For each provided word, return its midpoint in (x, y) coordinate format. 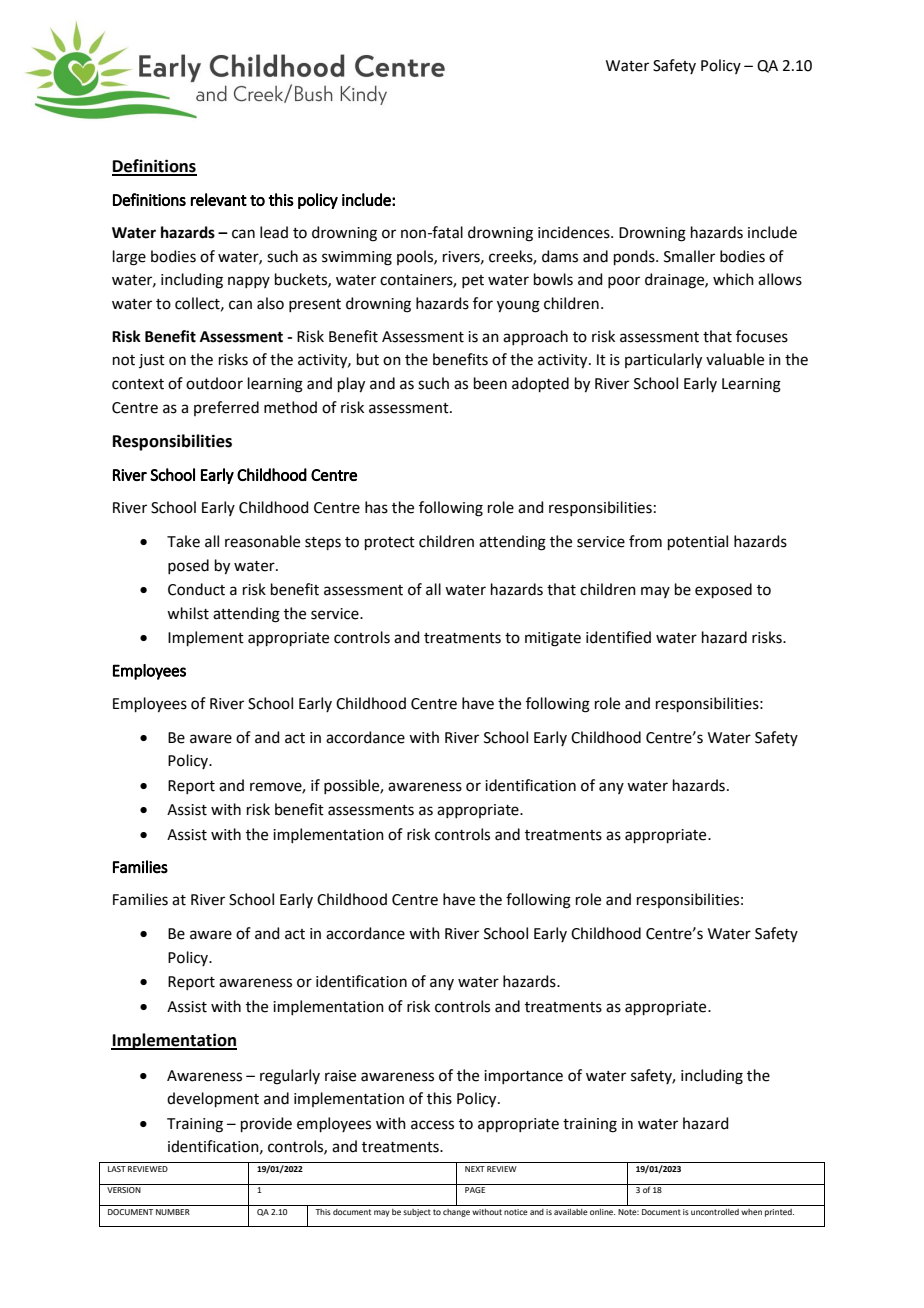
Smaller (689, 256)
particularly (663, 361)
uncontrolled (715, 1212)
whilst (188, 613)
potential (698, 542)
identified (618, 637)
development (213, 1099)
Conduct (196, 589)
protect (390, 543)
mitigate (553, 639)
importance (523, 1077)
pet (473, 281)
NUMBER (173, 1212)
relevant (219, 199)
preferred (226, 408)
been (490, 383)
